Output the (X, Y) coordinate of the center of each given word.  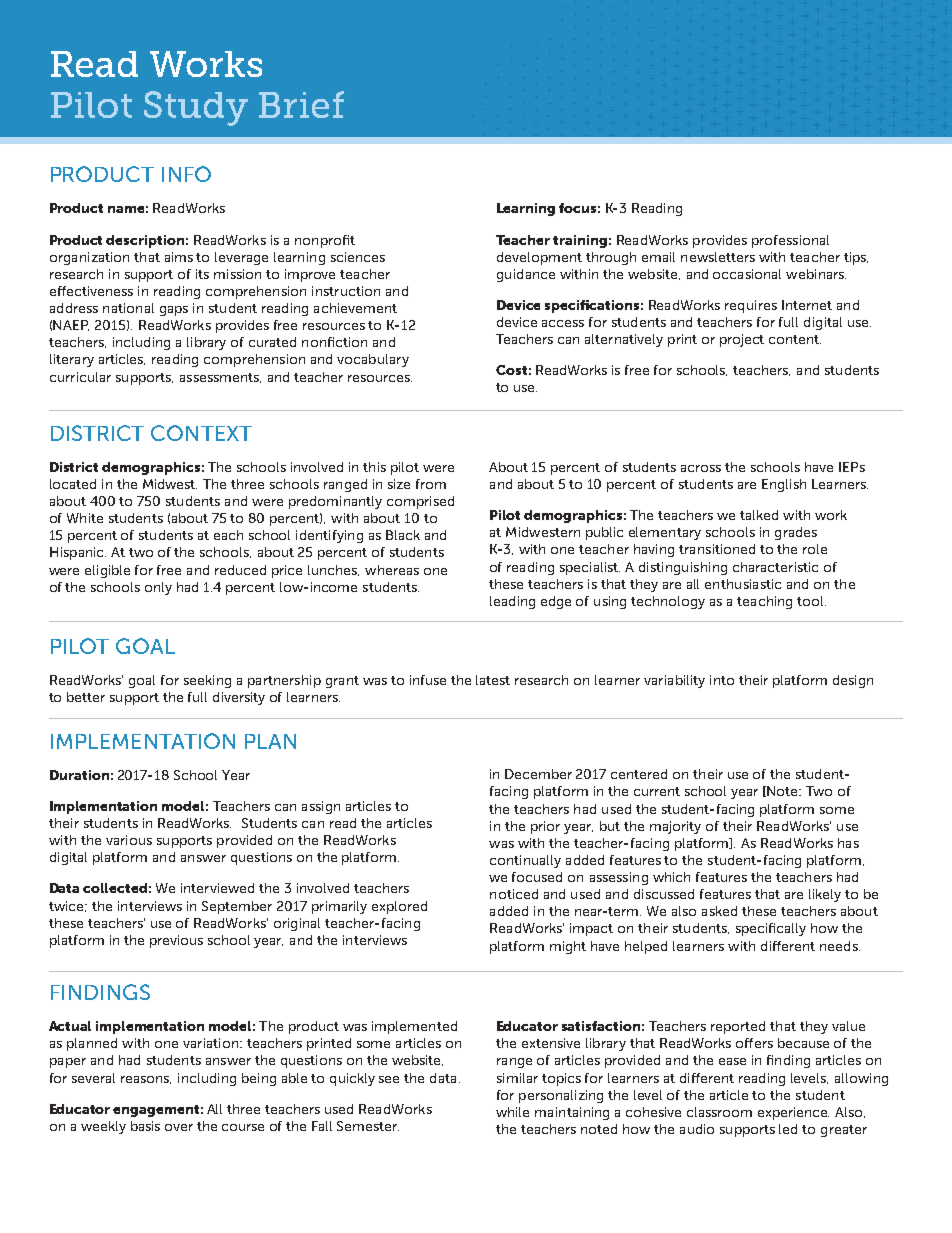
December (538, 774)
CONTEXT (201, 433)
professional (790, 241)
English (784, 485)
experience (793, 1113)
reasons (146, 1080)
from (431, 484)
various (129, 840)
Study (196, 108)
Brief (301, 104)
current (657, 791)
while (512, 1112)
